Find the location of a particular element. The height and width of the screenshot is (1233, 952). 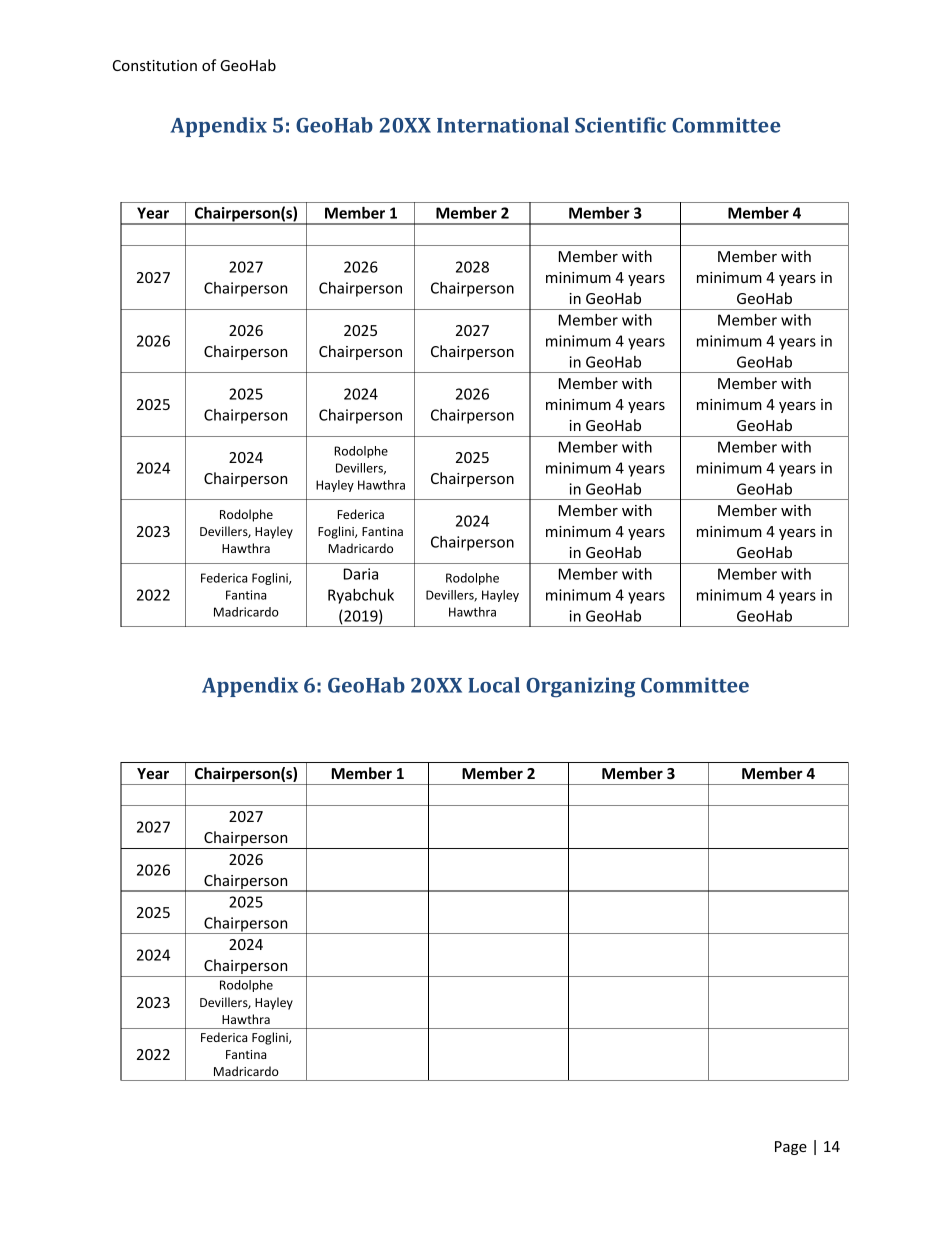

Daria is located at coordinates (361, 574).
